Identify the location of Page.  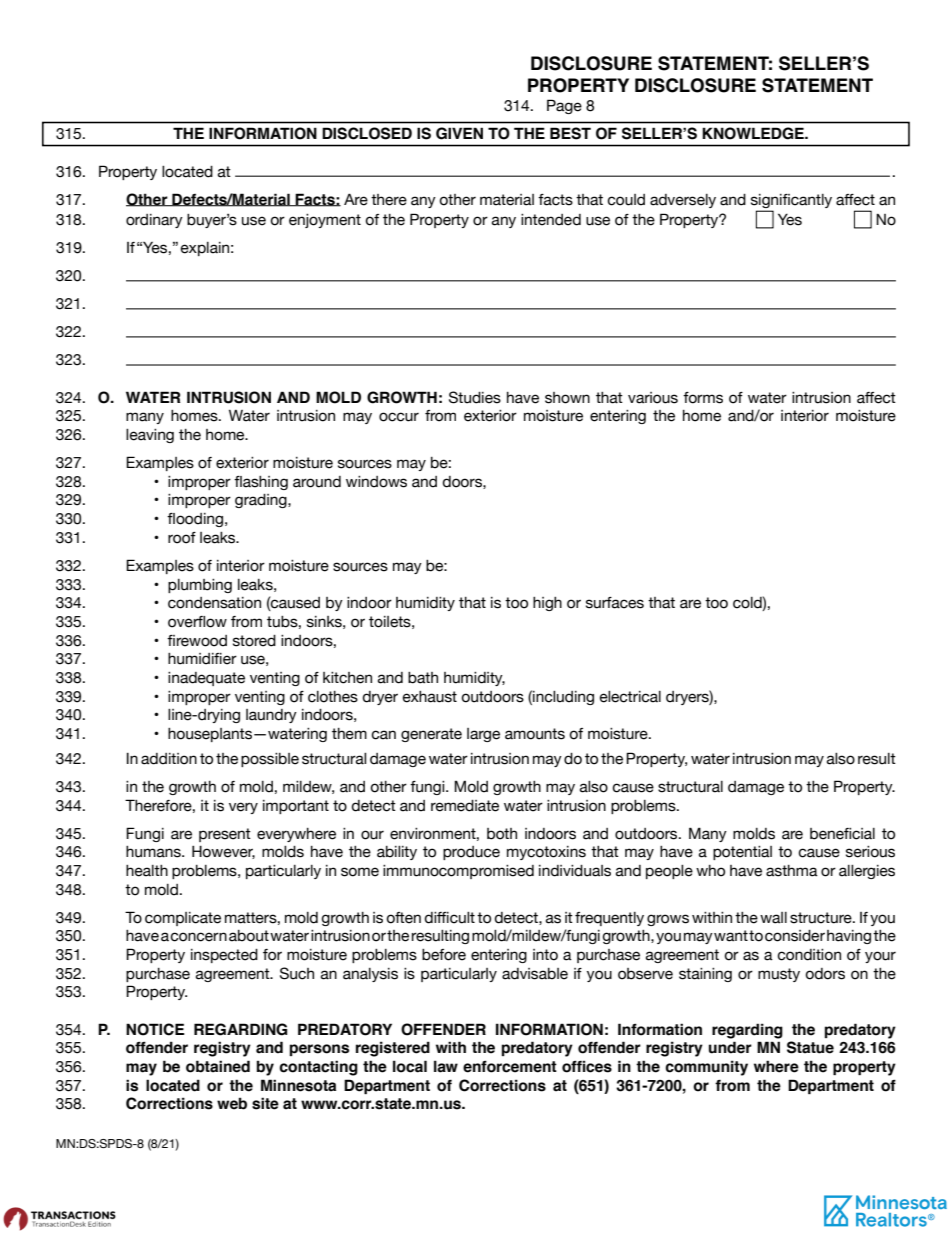
(564, 106).
